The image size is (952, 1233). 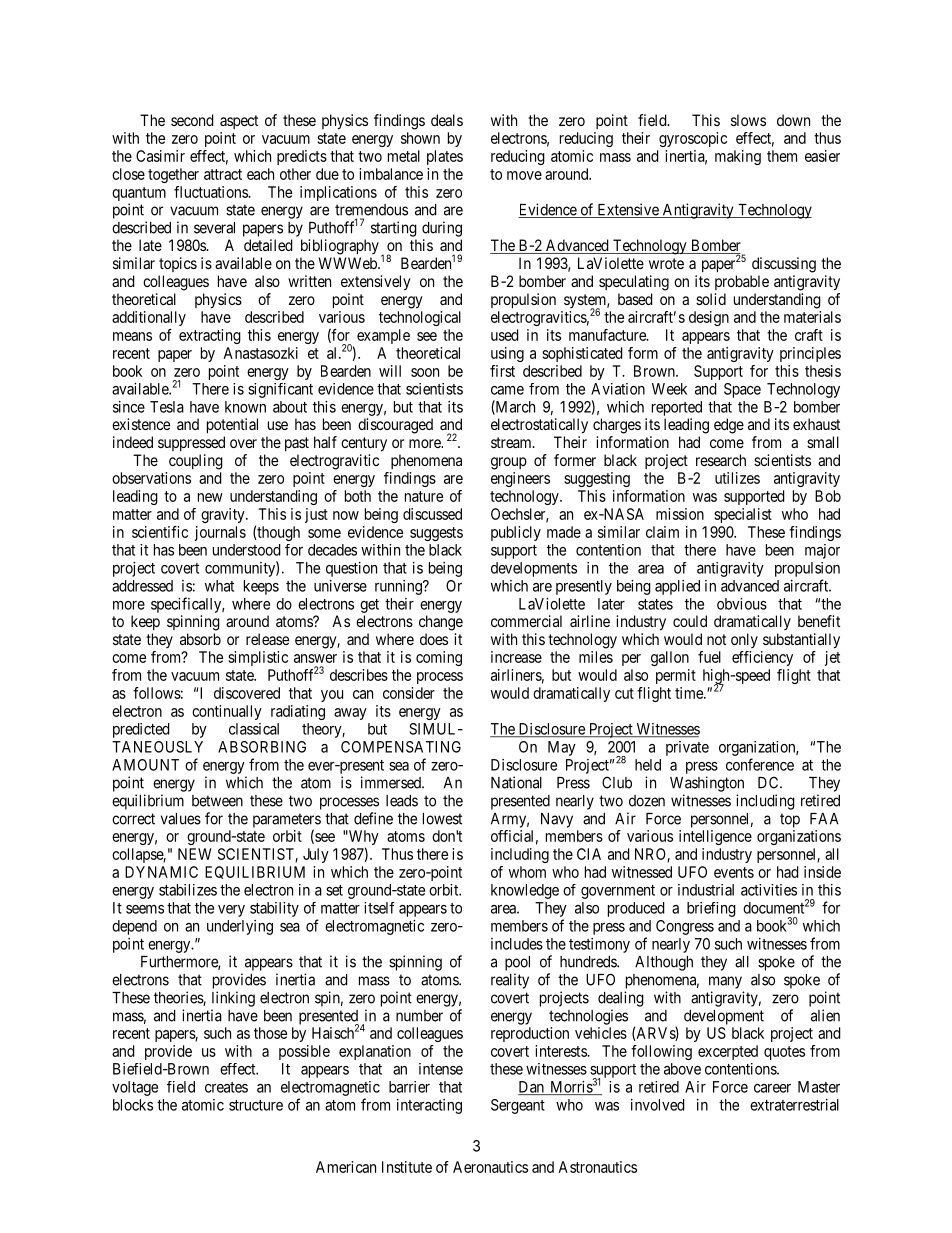 What do you see at coordinates (744, 640) in the screenshot?
I see `only` at bounding box center [744, 640].
